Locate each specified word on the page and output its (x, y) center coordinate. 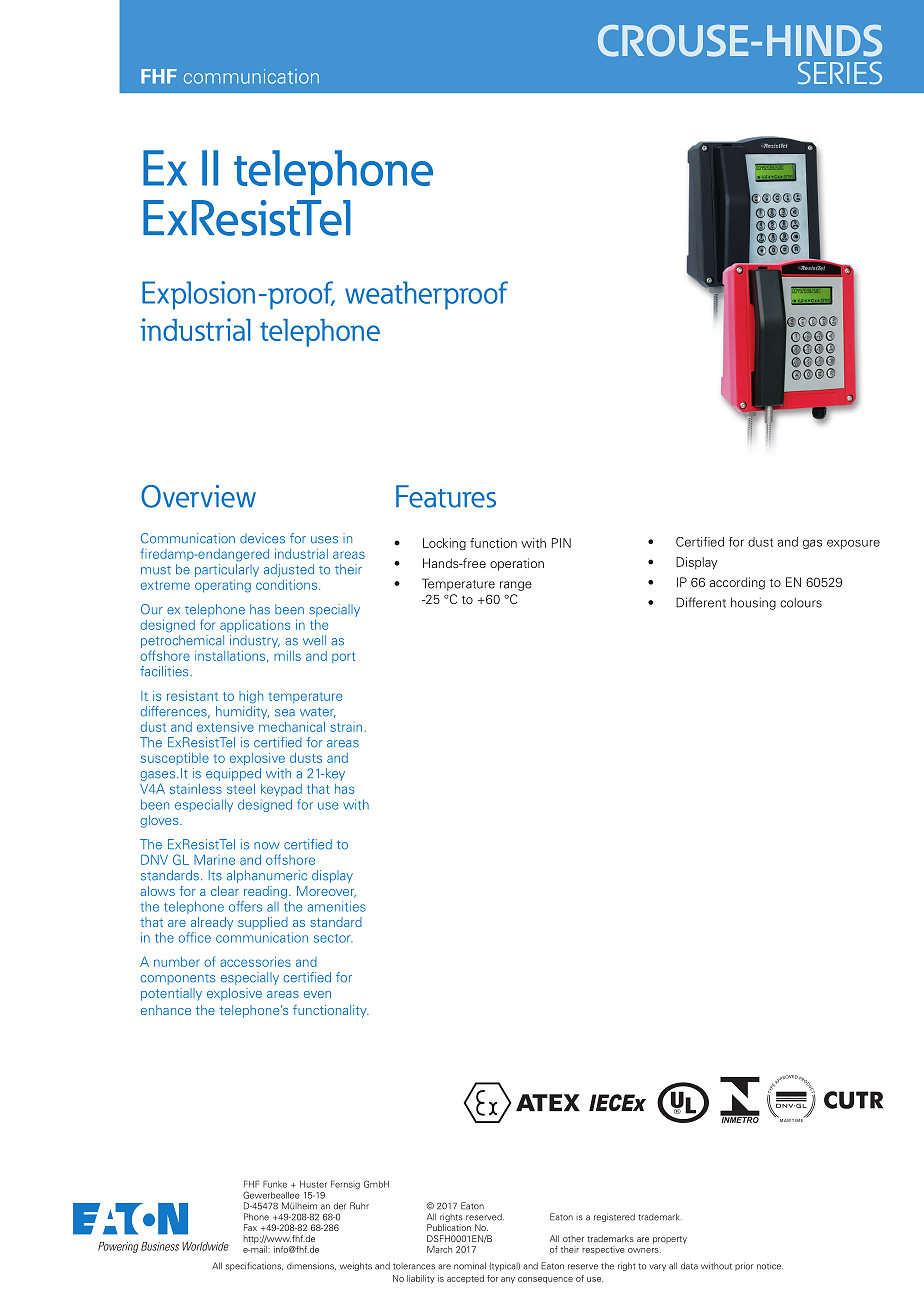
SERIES (840, 73)
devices (262, 538)
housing (753, 603)
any (508, 1280)
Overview (198, 496)
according (737, 583)
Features (446, 496)
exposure (853, 544)
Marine (214, 859)
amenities (336, 906)
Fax (250, 1227)
